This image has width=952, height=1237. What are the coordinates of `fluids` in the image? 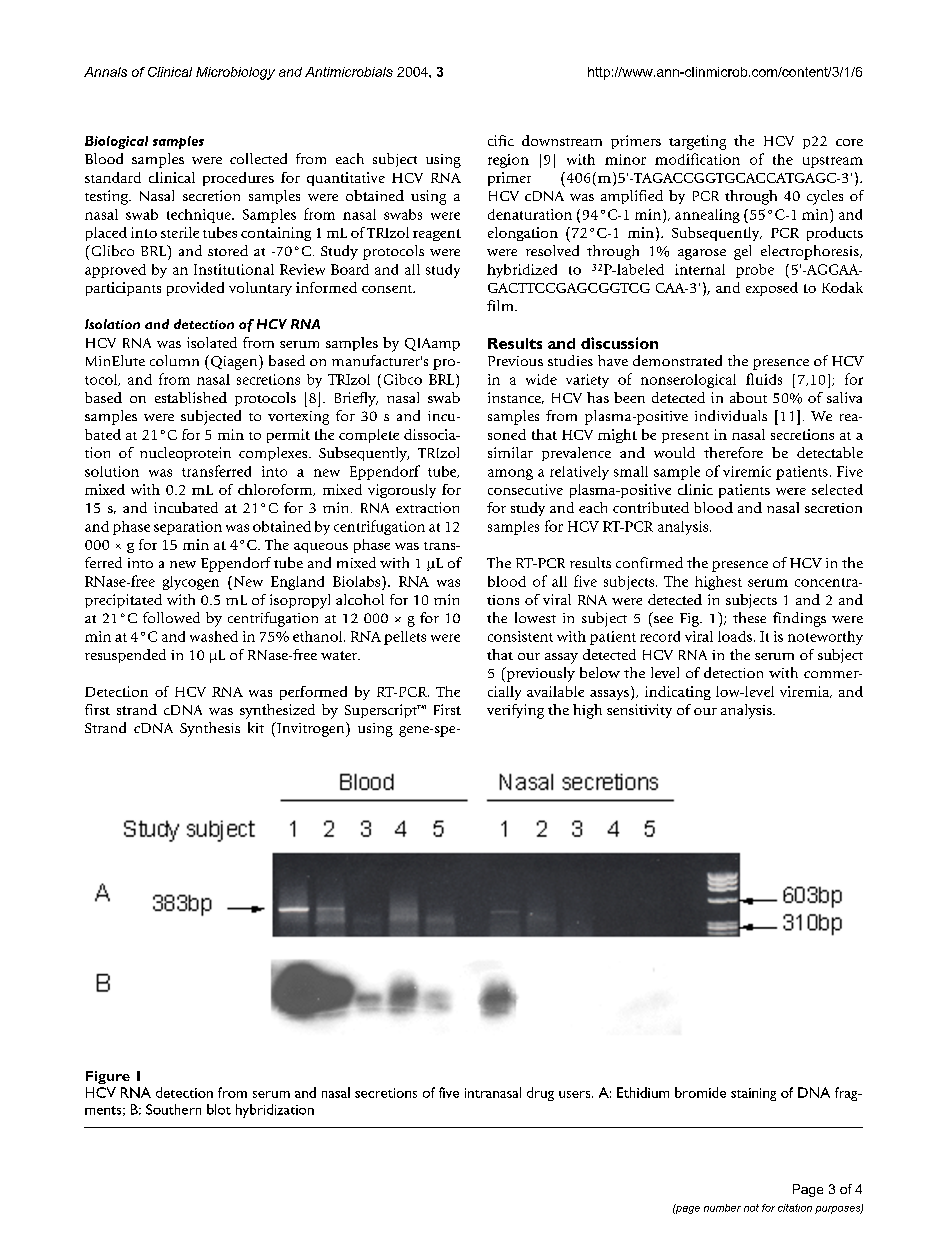 It's located at (764, 379).
